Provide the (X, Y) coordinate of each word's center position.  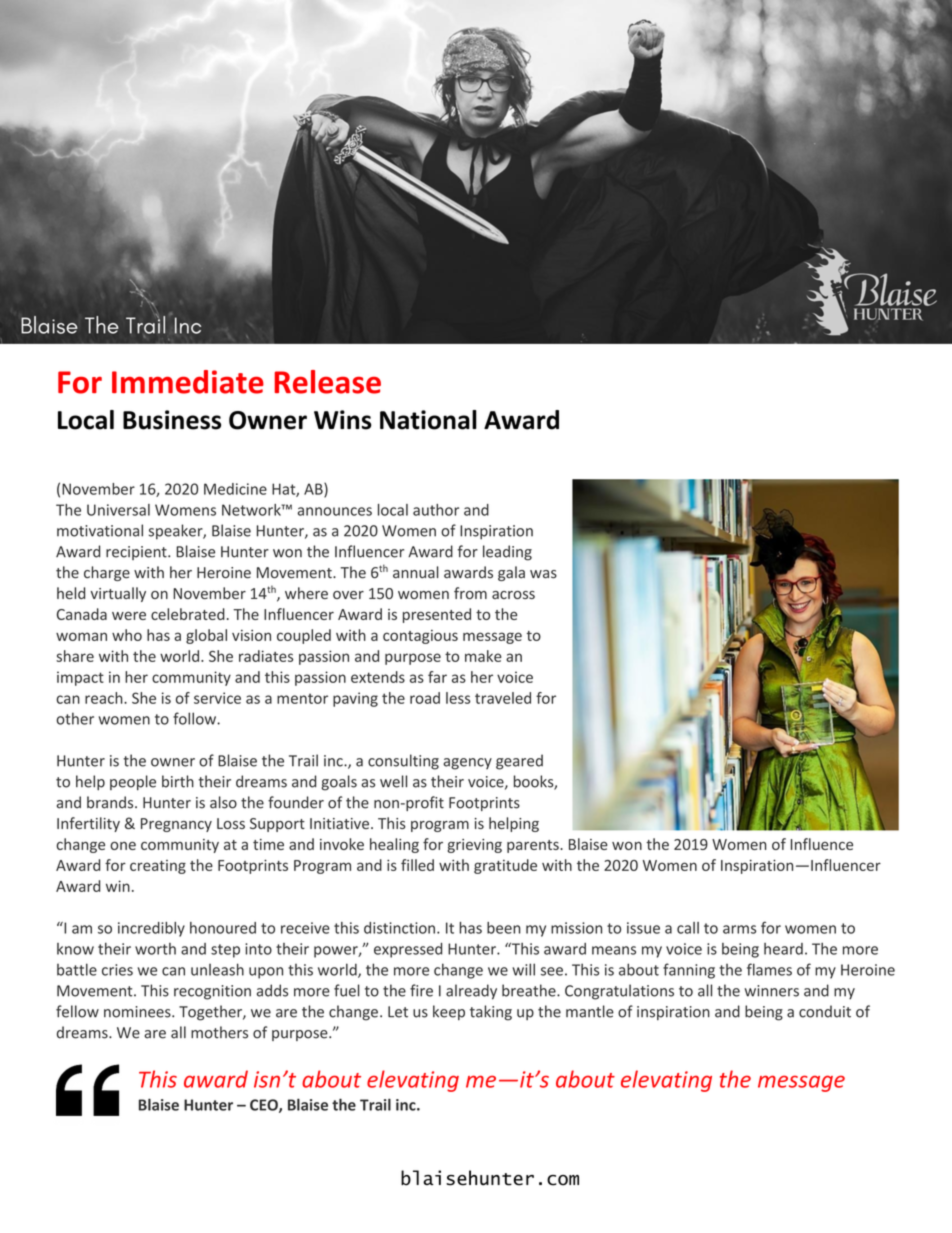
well (393, 781)
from (470, 593)
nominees (138, 1012)
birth (178, 781)
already (471, 992)
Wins (343, 420)
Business (172, 420)
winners (771, 991)
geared (519, 762)
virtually (118, 594)
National (428, 420)
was (543, 574)
